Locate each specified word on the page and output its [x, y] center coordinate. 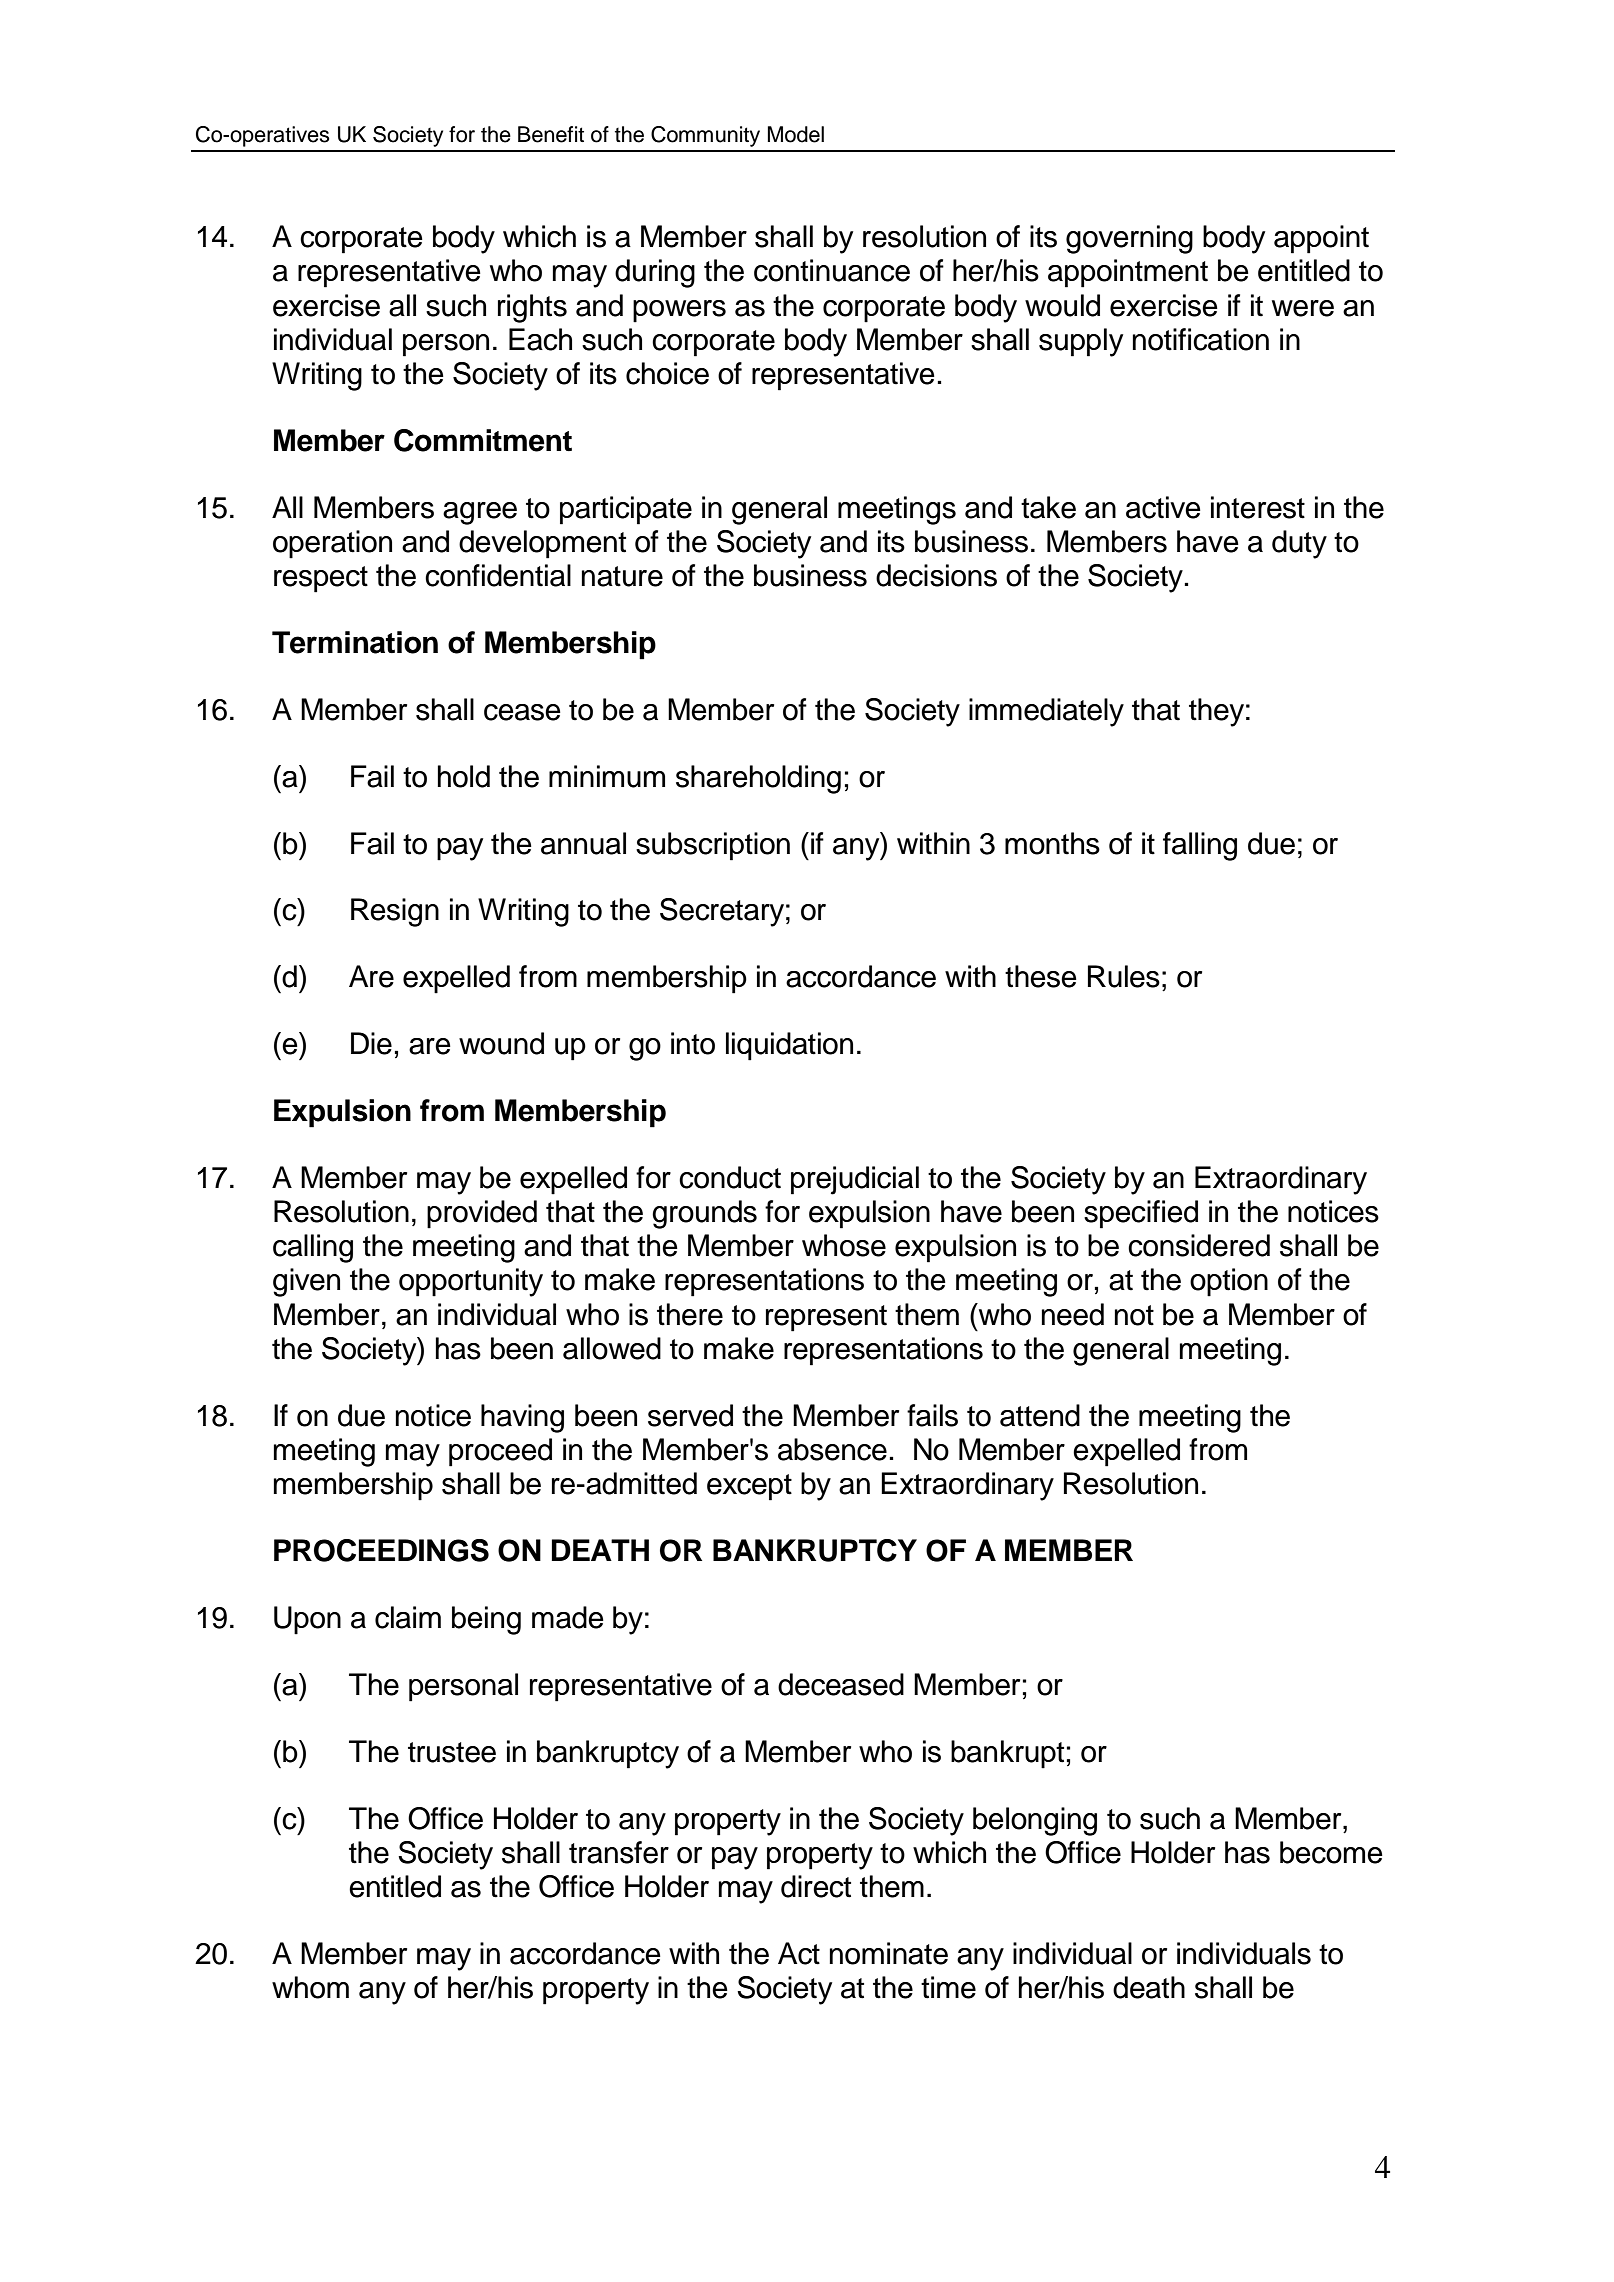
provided [482, 1214]
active [1163, 507]
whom [310, 1987]
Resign [395, 912]
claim [408, 1617]
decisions [936, 575]
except [749, 1487]
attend [1040, 1415]
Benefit [551, 134]
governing [1129, 239]
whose [844, 1245]
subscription [713, 846]
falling [1200, 846]
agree [480, 513]
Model [795, 134]
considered [1199, 1245]
